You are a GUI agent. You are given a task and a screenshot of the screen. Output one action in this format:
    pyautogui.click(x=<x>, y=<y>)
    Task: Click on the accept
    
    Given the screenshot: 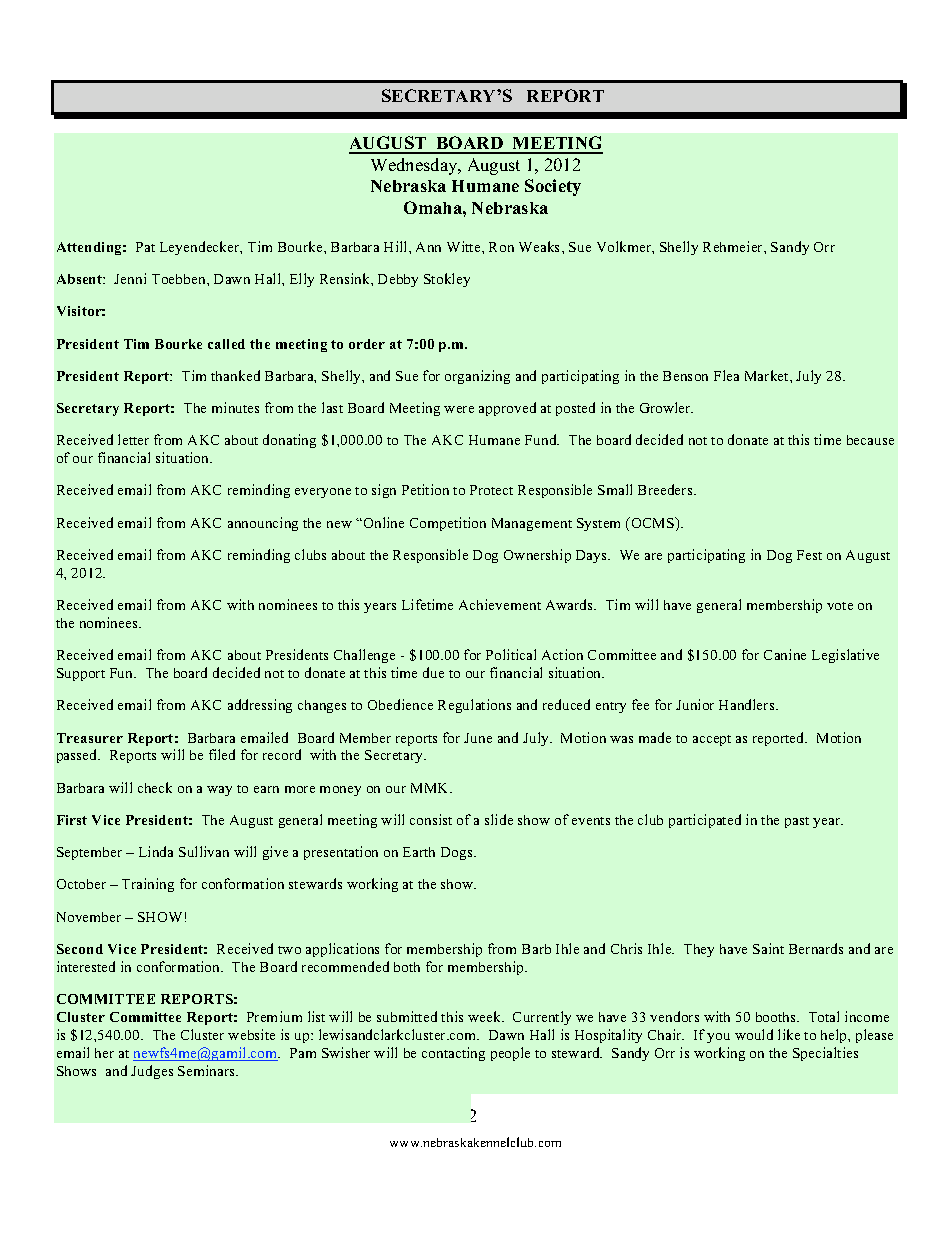 What is the action you would take?
    pyautogui.click(x=712, y=740)
